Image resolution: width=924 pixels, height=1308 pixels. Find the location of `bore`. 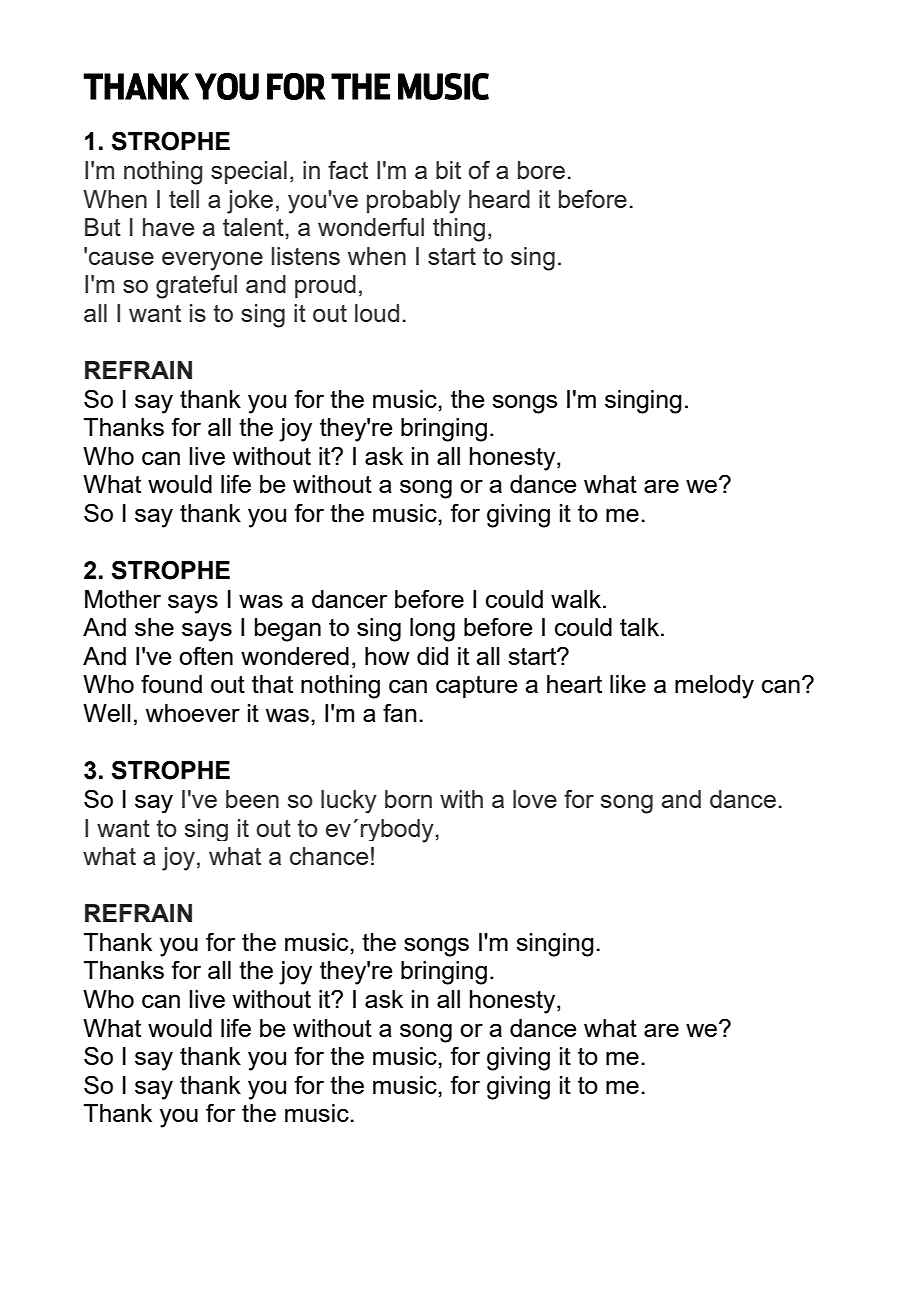

bore is located at coordinates (541, 170).
